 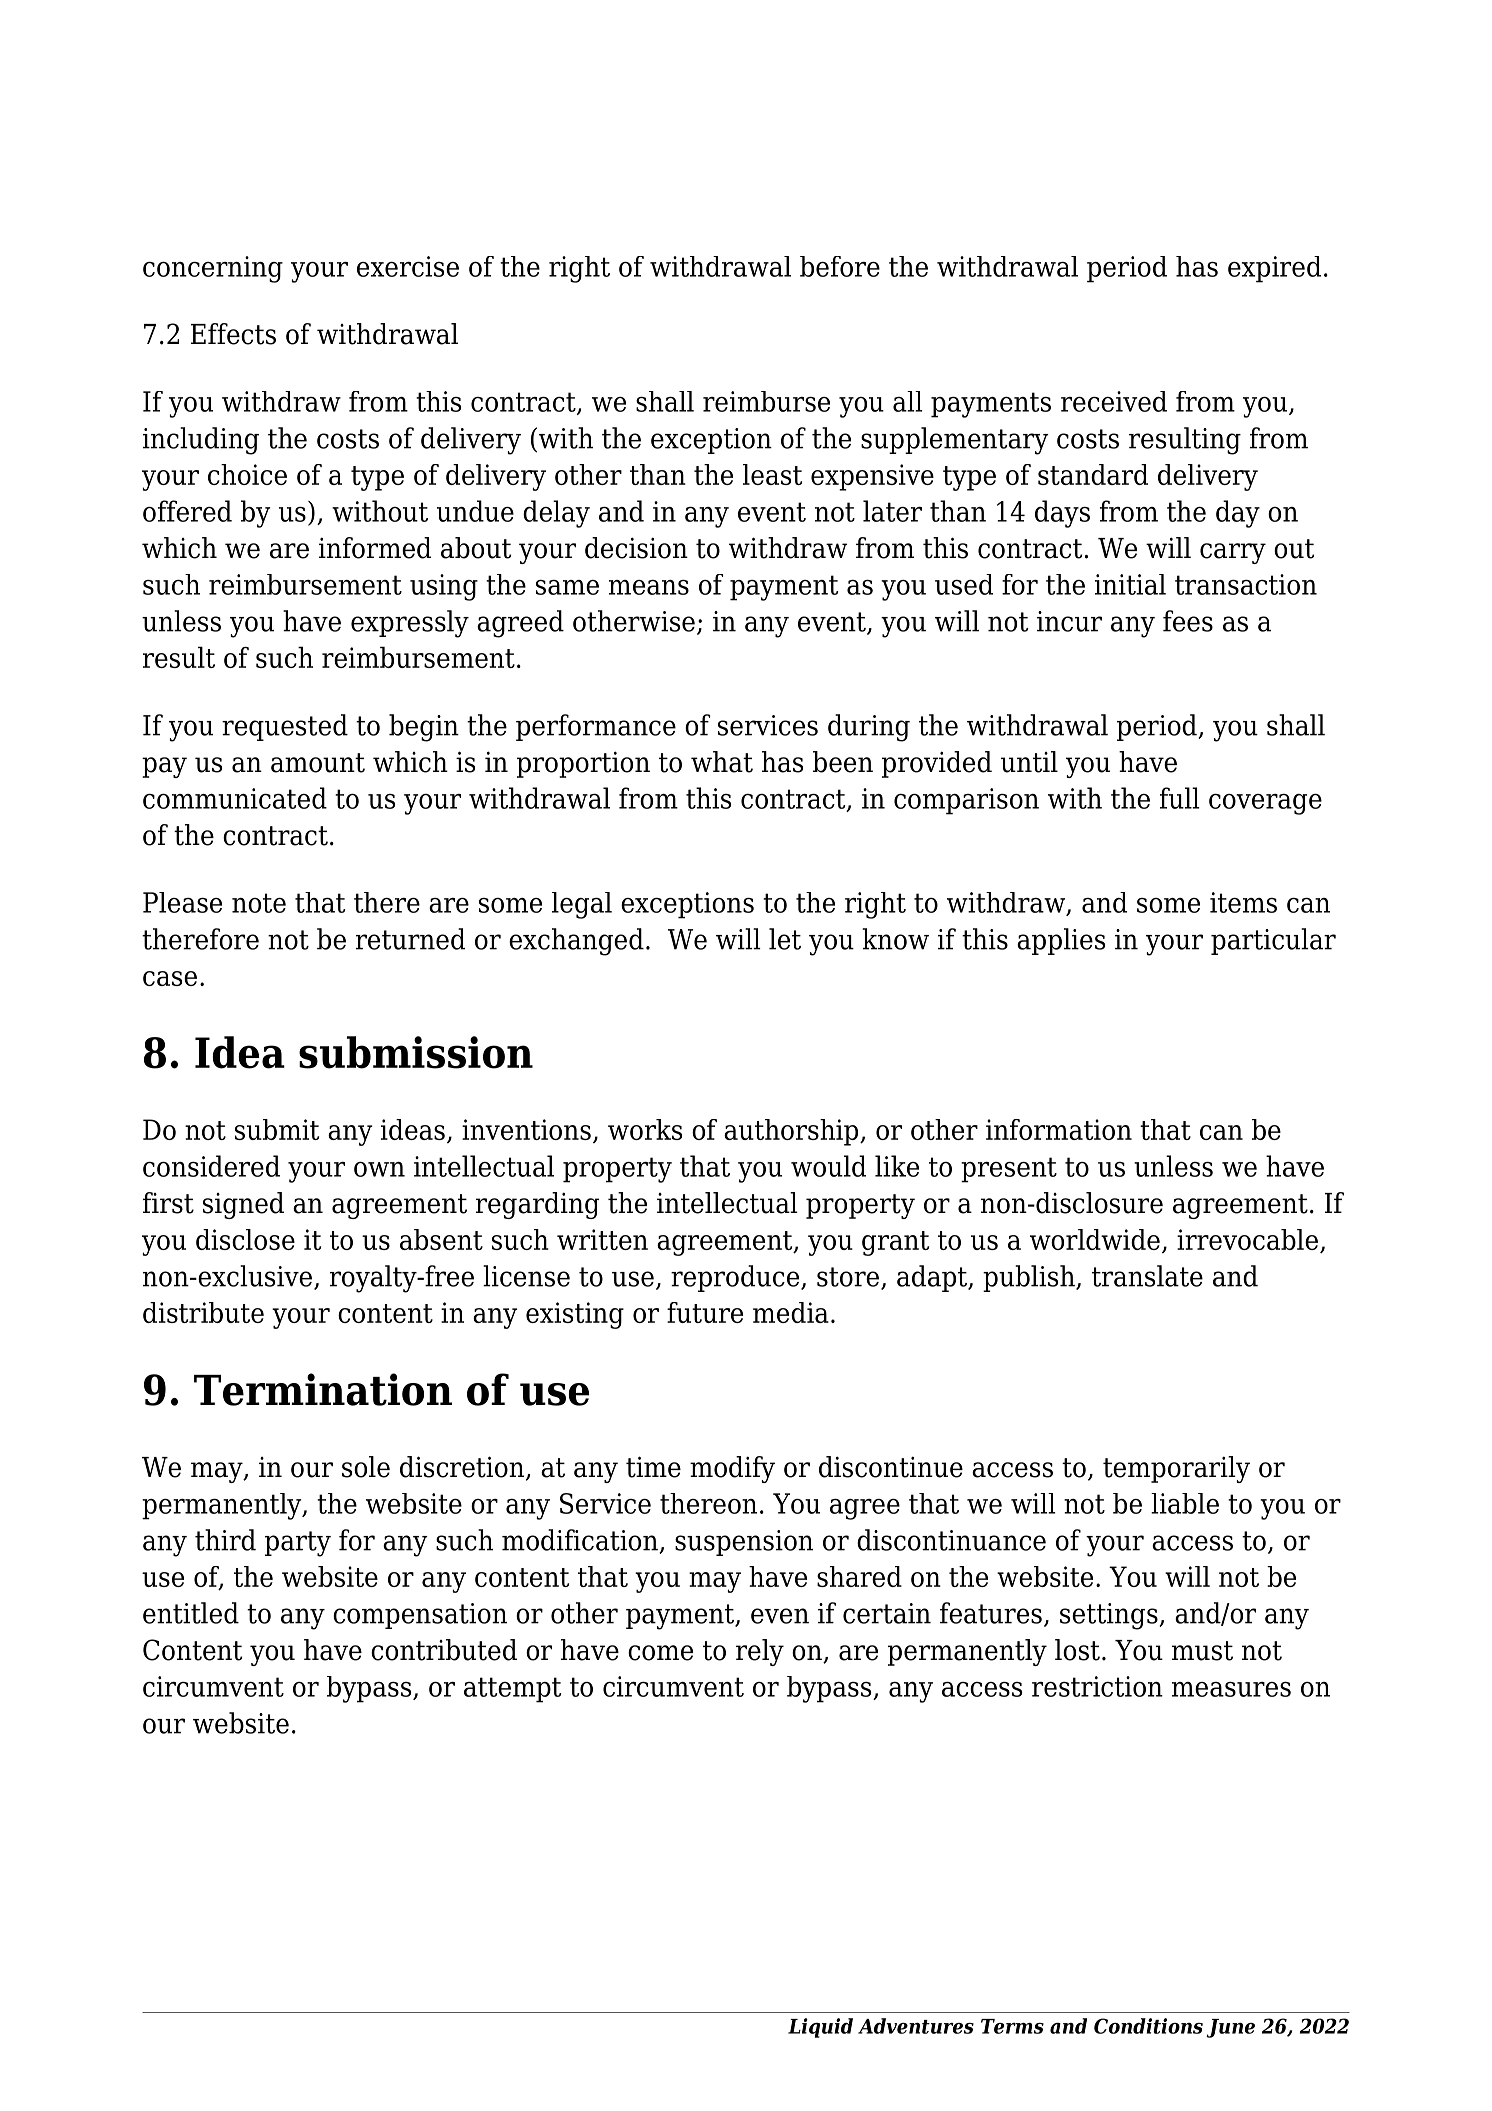 What do you see at coordinates (1114, 401) in the screenshot?
I see `received` at bounding box center [1114, 401].
